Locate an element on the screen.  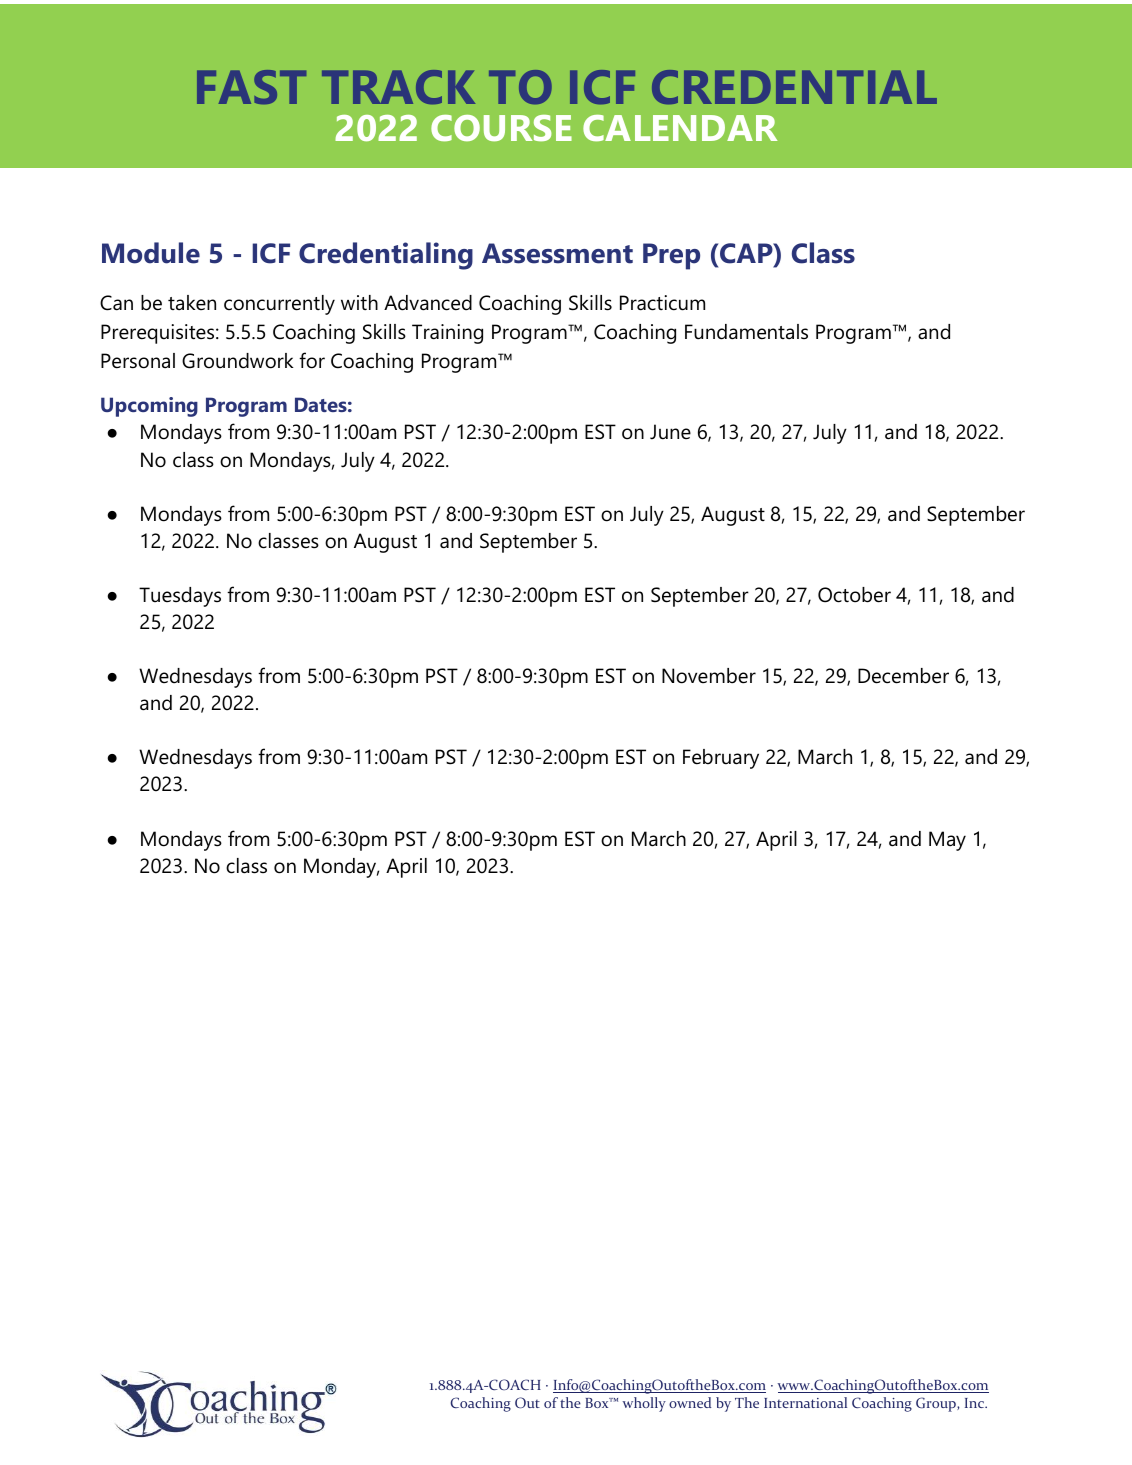
February is located at coordinates (721, 759).
